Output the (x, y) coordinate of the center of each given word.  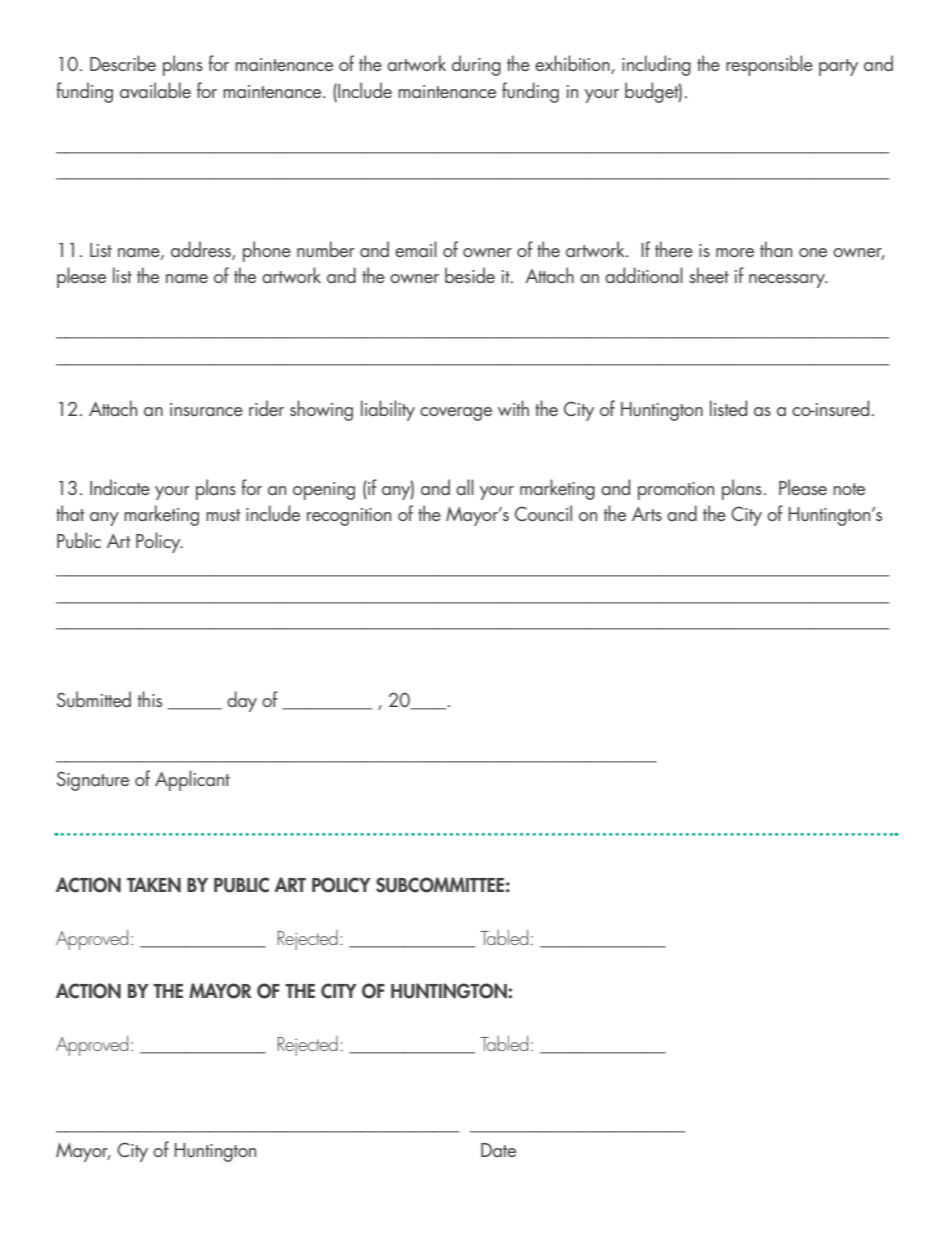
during (476, 65)
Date (498, 1150)
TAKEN (154, 885)
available (155, 90)
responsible (769, 65)
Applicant (192, 780)
